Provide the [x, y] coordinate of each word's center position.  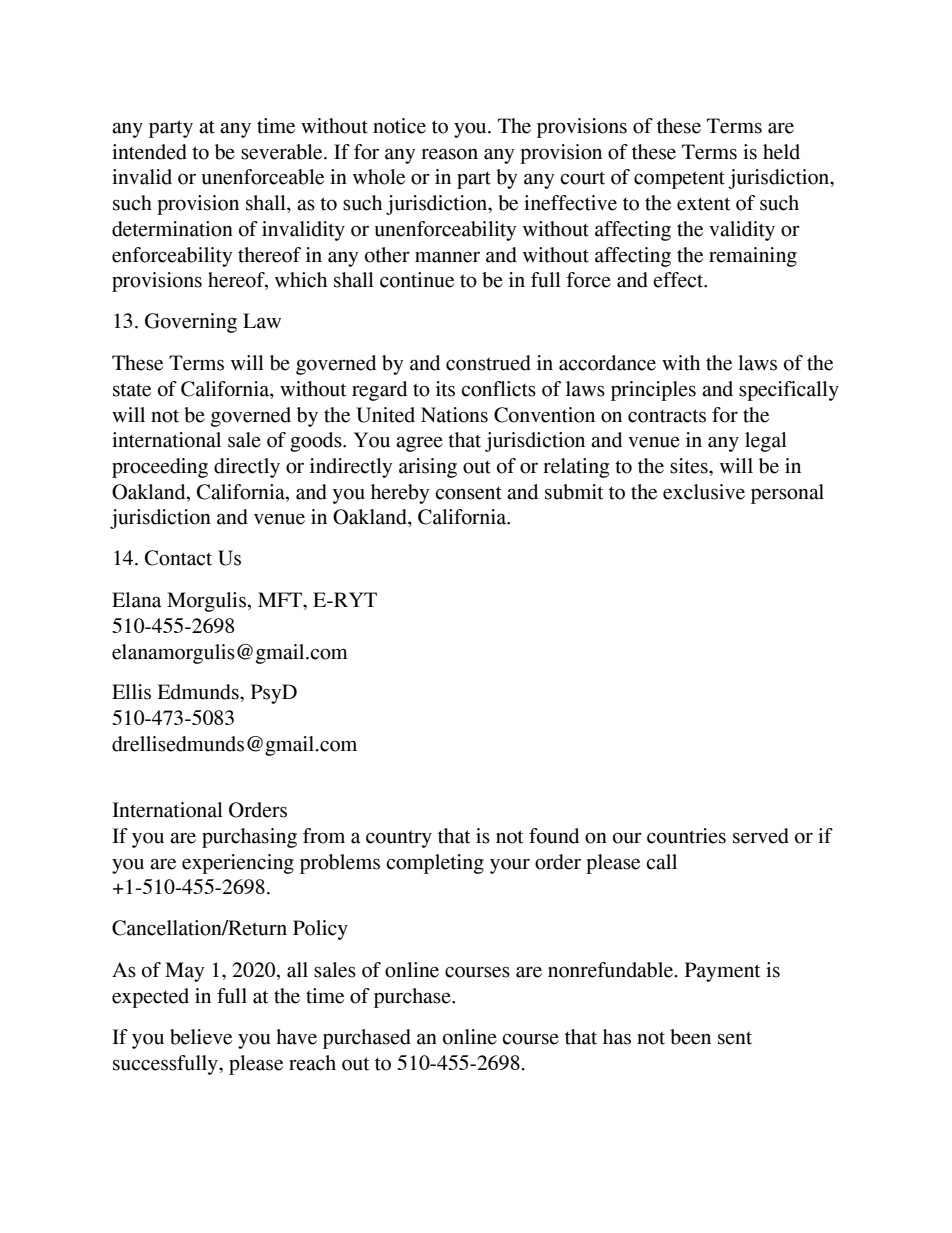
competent [679, 180]
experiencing [238, 864]
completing [435, 864]
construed [488, 363]
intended [149, 152]
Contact [178, 558]
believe [201, 1037]
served [761, 836]
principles [653, 391]
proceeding [160, 468]
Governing [191, 323]
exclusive [704, 492]
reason [449, 154]
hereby [400, 494]
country [399, 839]
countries [686, 836]
